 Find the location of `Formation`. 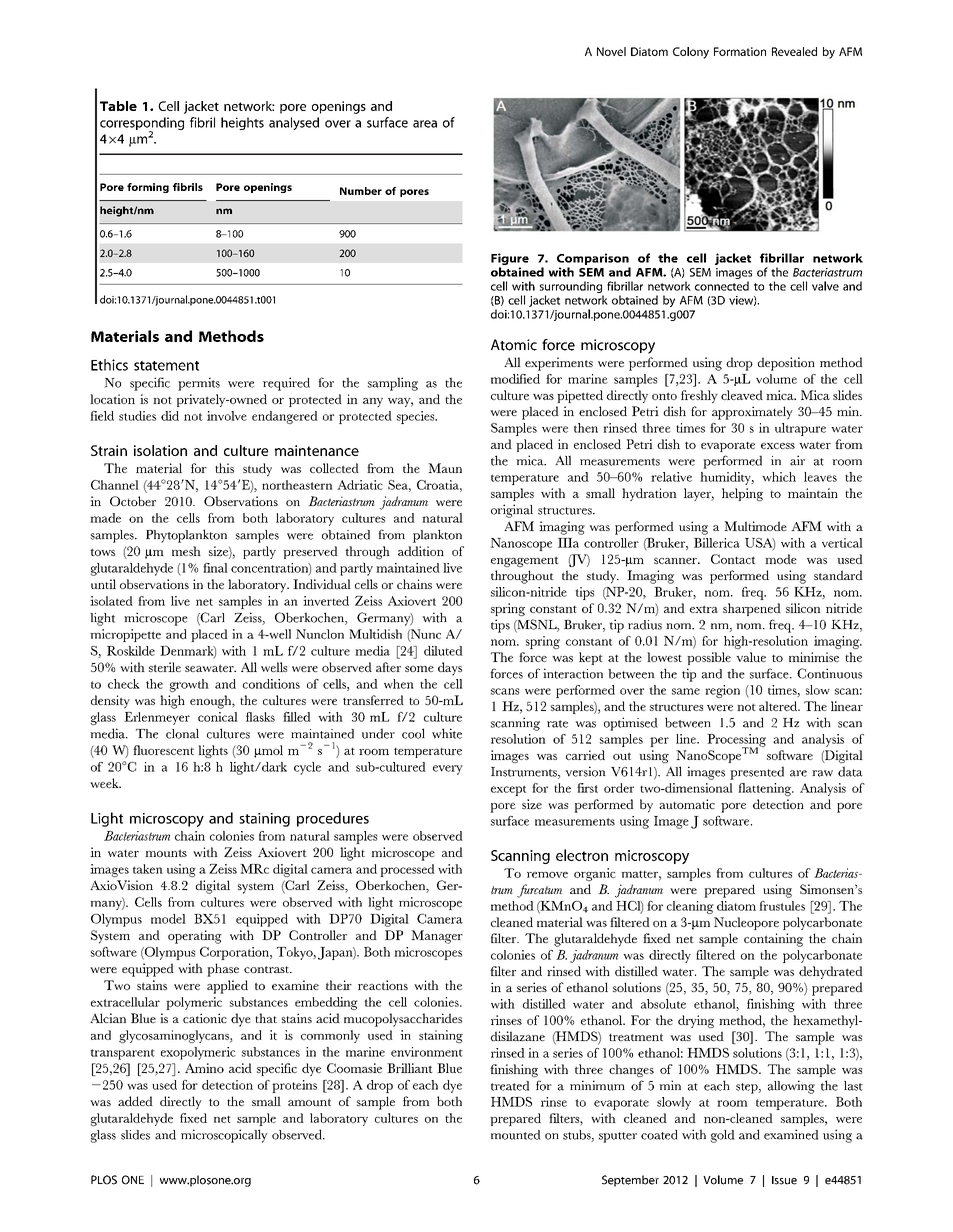

Formation is located at coordinates (740, 51).
